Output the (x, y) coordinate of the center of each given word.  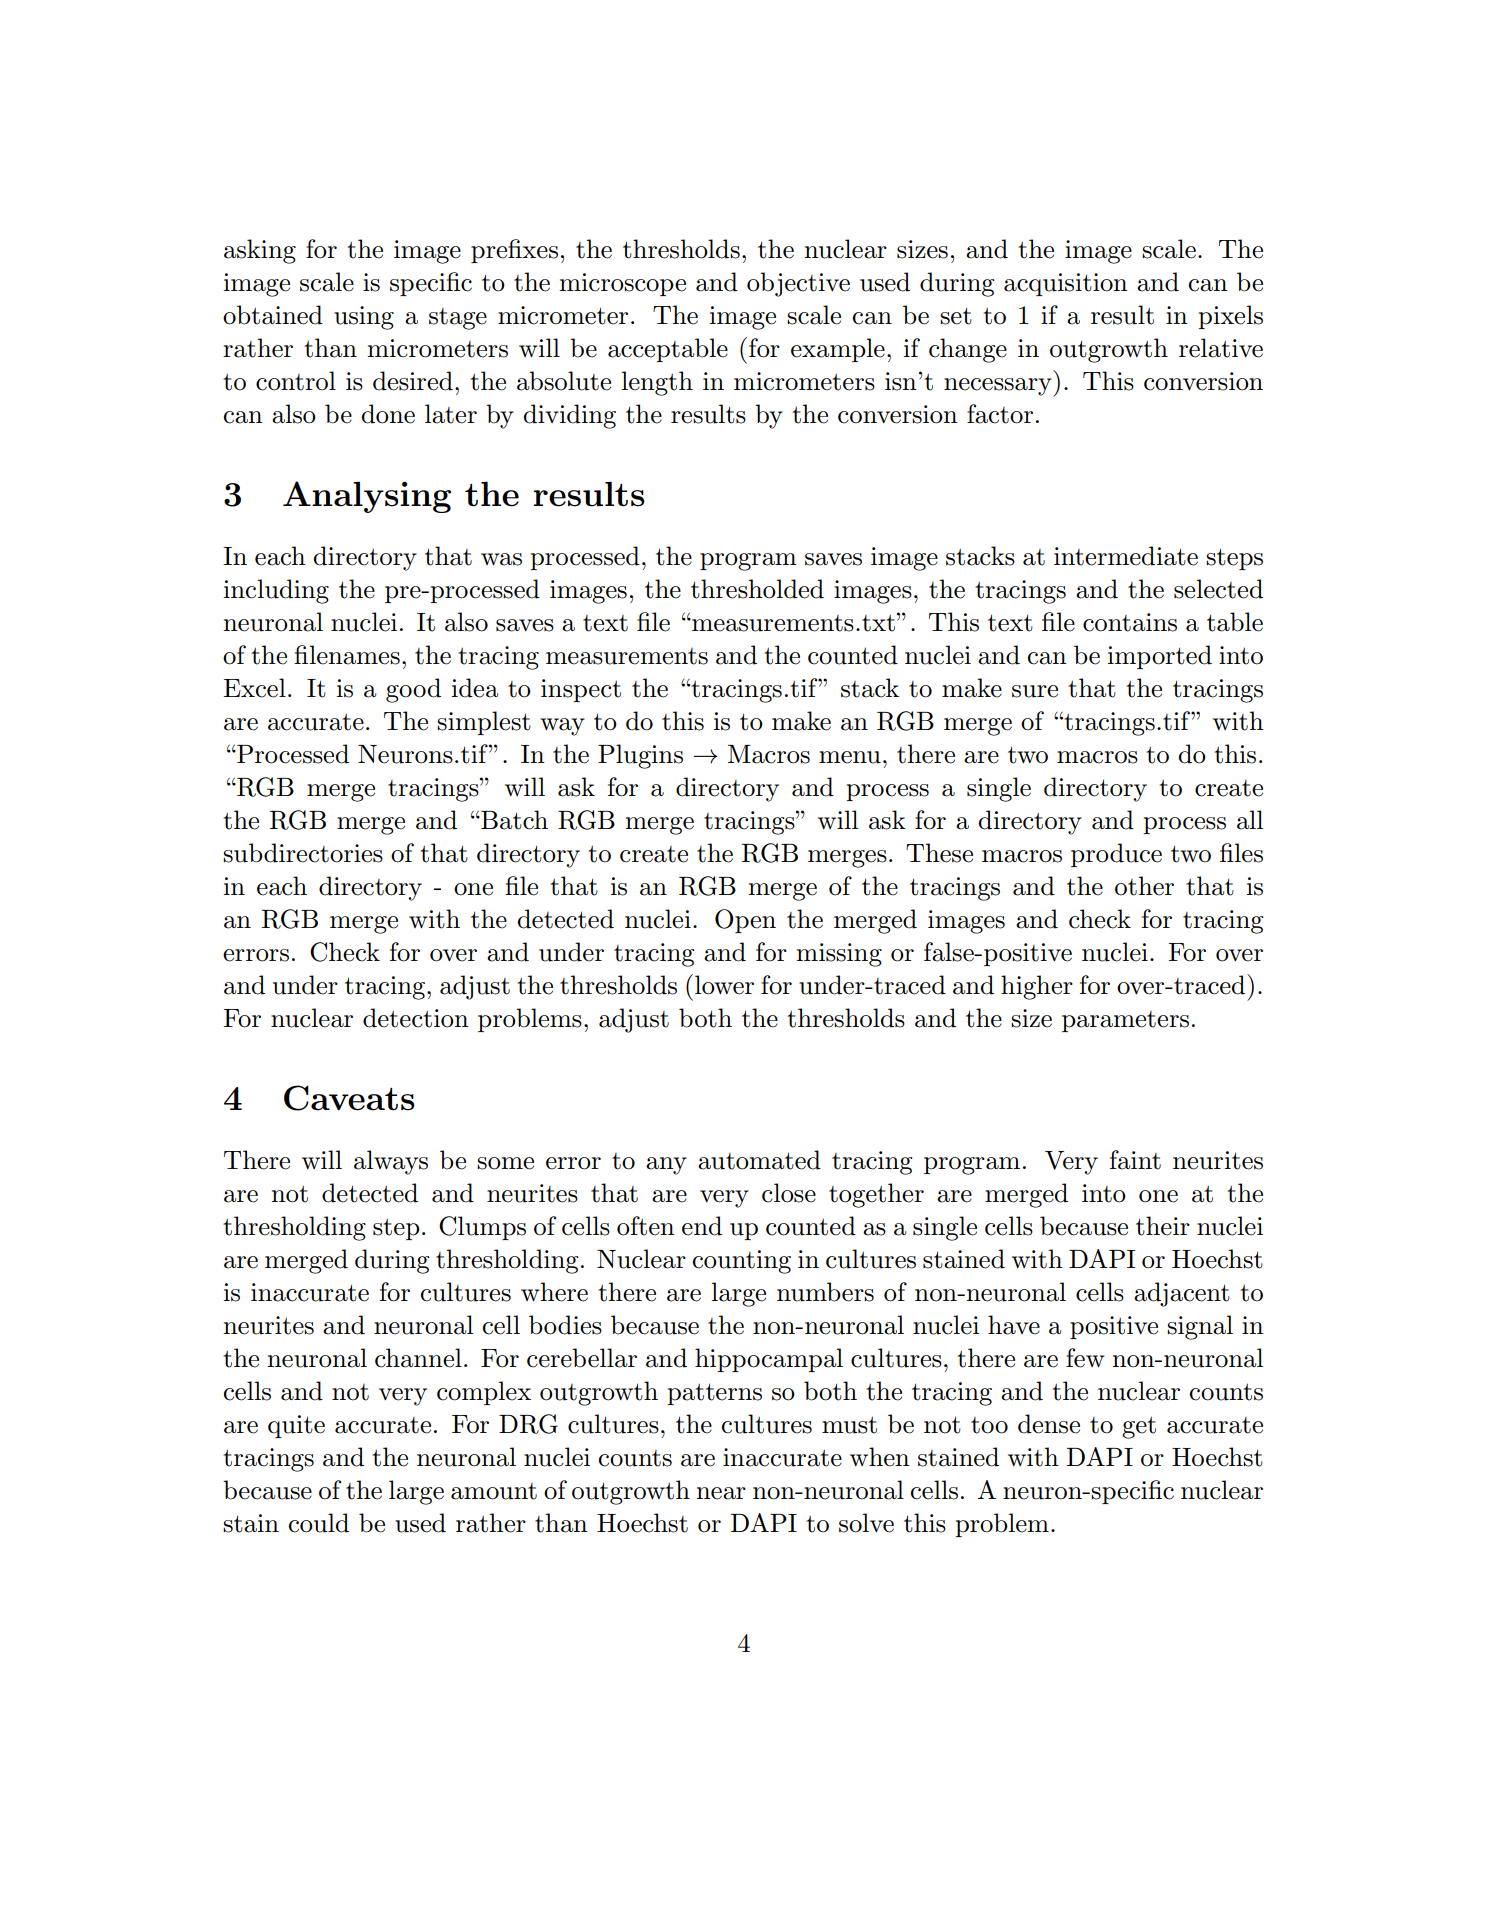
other (1144, 886)
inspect (581, 690)
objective (798, 284)
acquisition (1066, 284)
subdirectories (303, 853)
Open (745, 921)
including (276, 591)
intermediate (1126, 556)
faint (1135, 1160)
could (319, 1523)
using (364, 318)
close (789, 1193)
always (391, 1162)
